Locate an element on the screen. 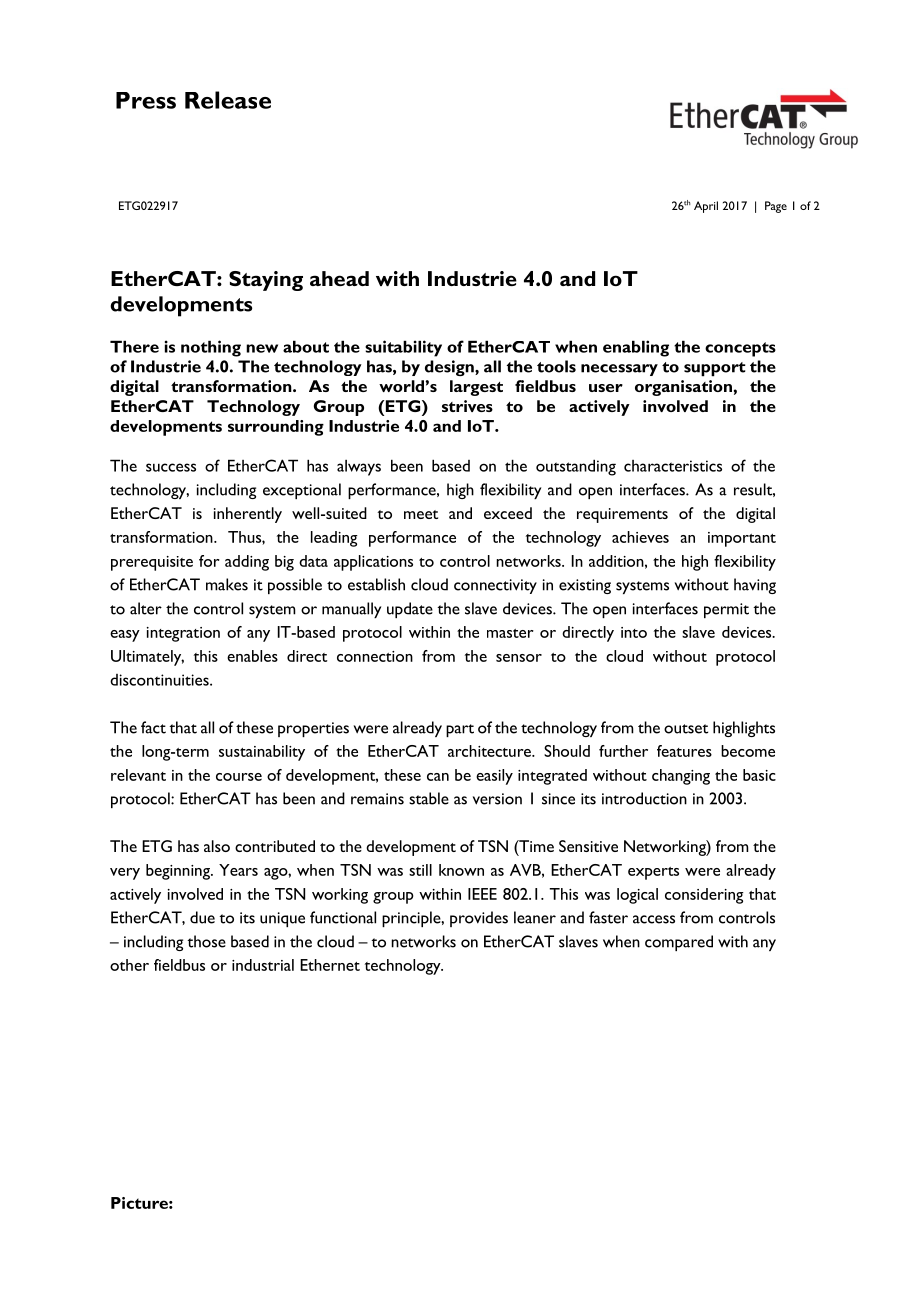  those is located at coordinates (206, 941).
